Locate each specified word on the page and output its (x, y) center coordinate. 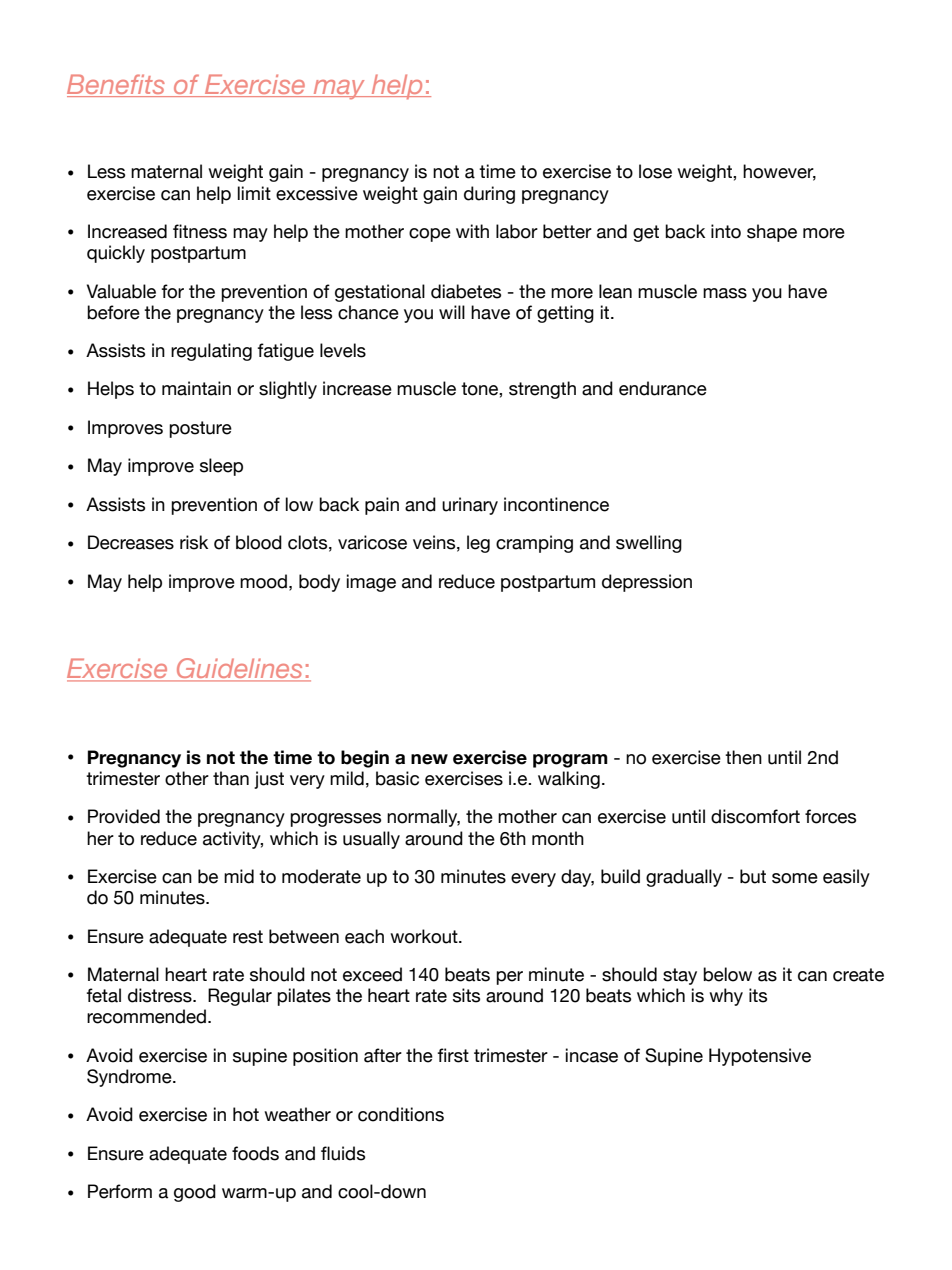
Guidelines (240, 669)
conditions (401, 1114)
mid (239, 876)
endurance (663, 388)
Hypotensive (760, 1057)
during (489, 195)
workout (425, 936)
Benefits (117, 85)
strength (542, 390)
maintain (196, 388)
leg (478, 544)
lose (655, 171)
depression (647, 583)
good (195, 1193)
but (753, 876)
